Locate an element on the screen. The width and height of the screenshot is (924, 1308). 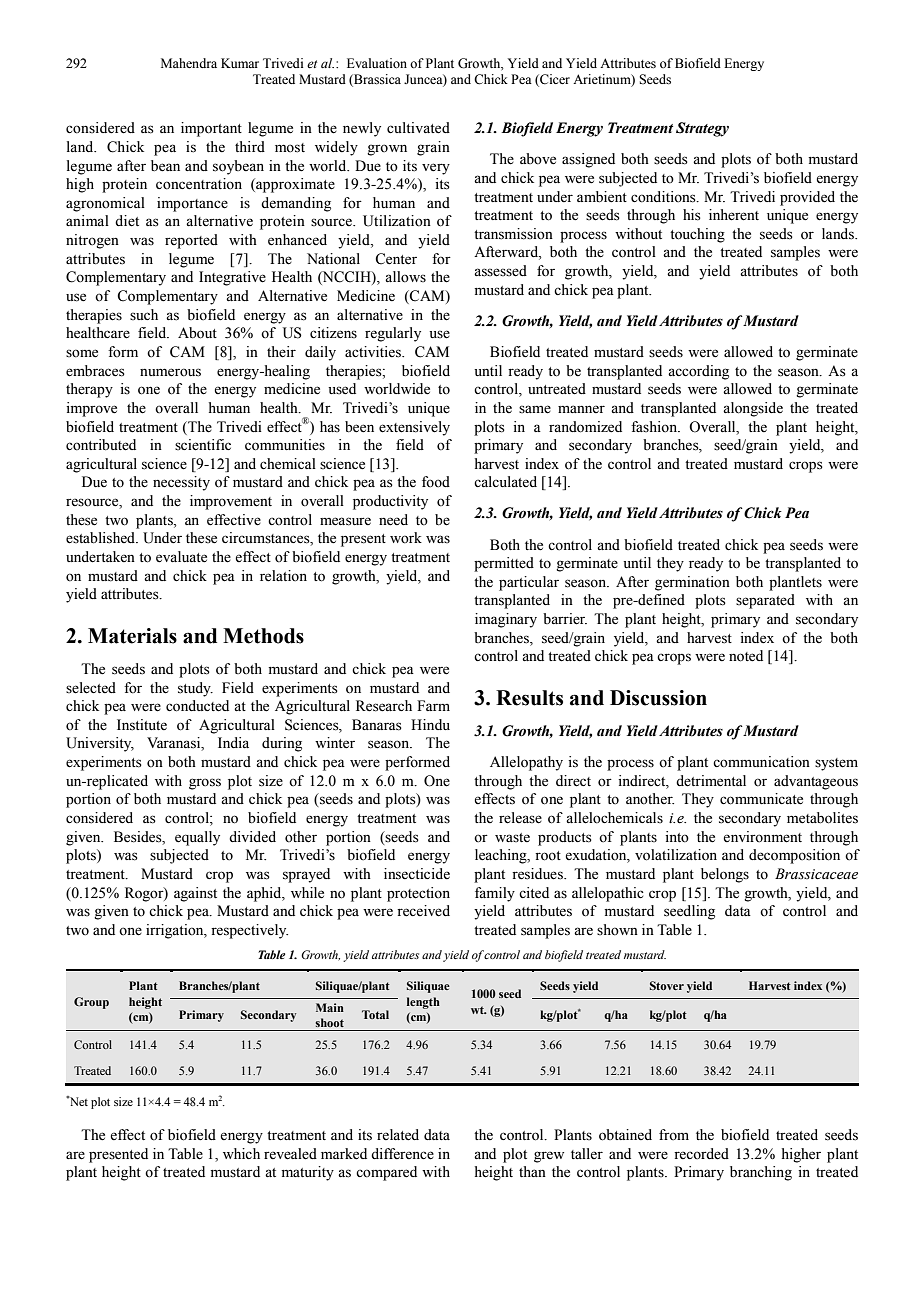
extensively is located at coordinates (414, 428).
